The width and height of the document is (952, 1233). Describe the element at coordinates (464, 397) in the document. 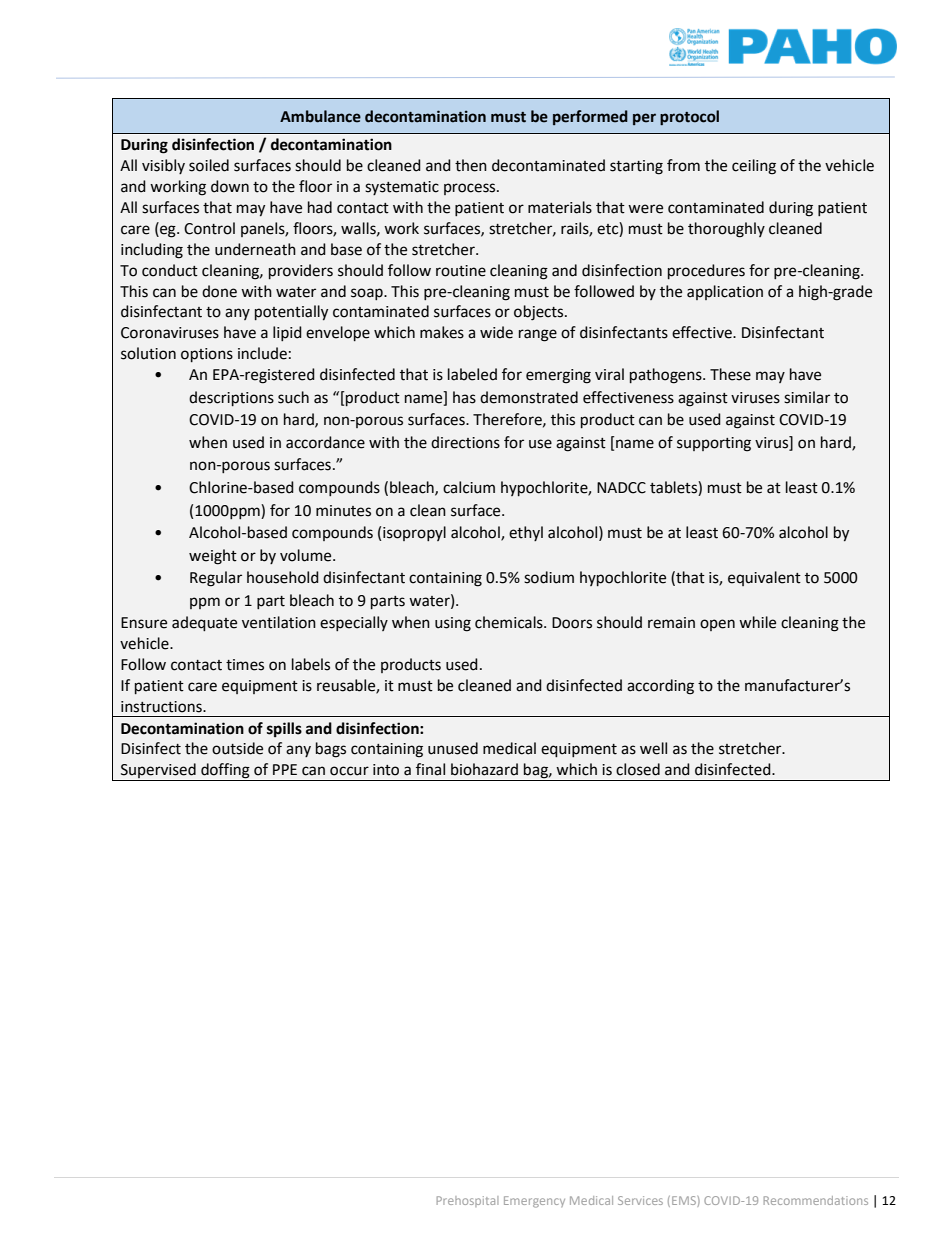

I see `has` at that location.
